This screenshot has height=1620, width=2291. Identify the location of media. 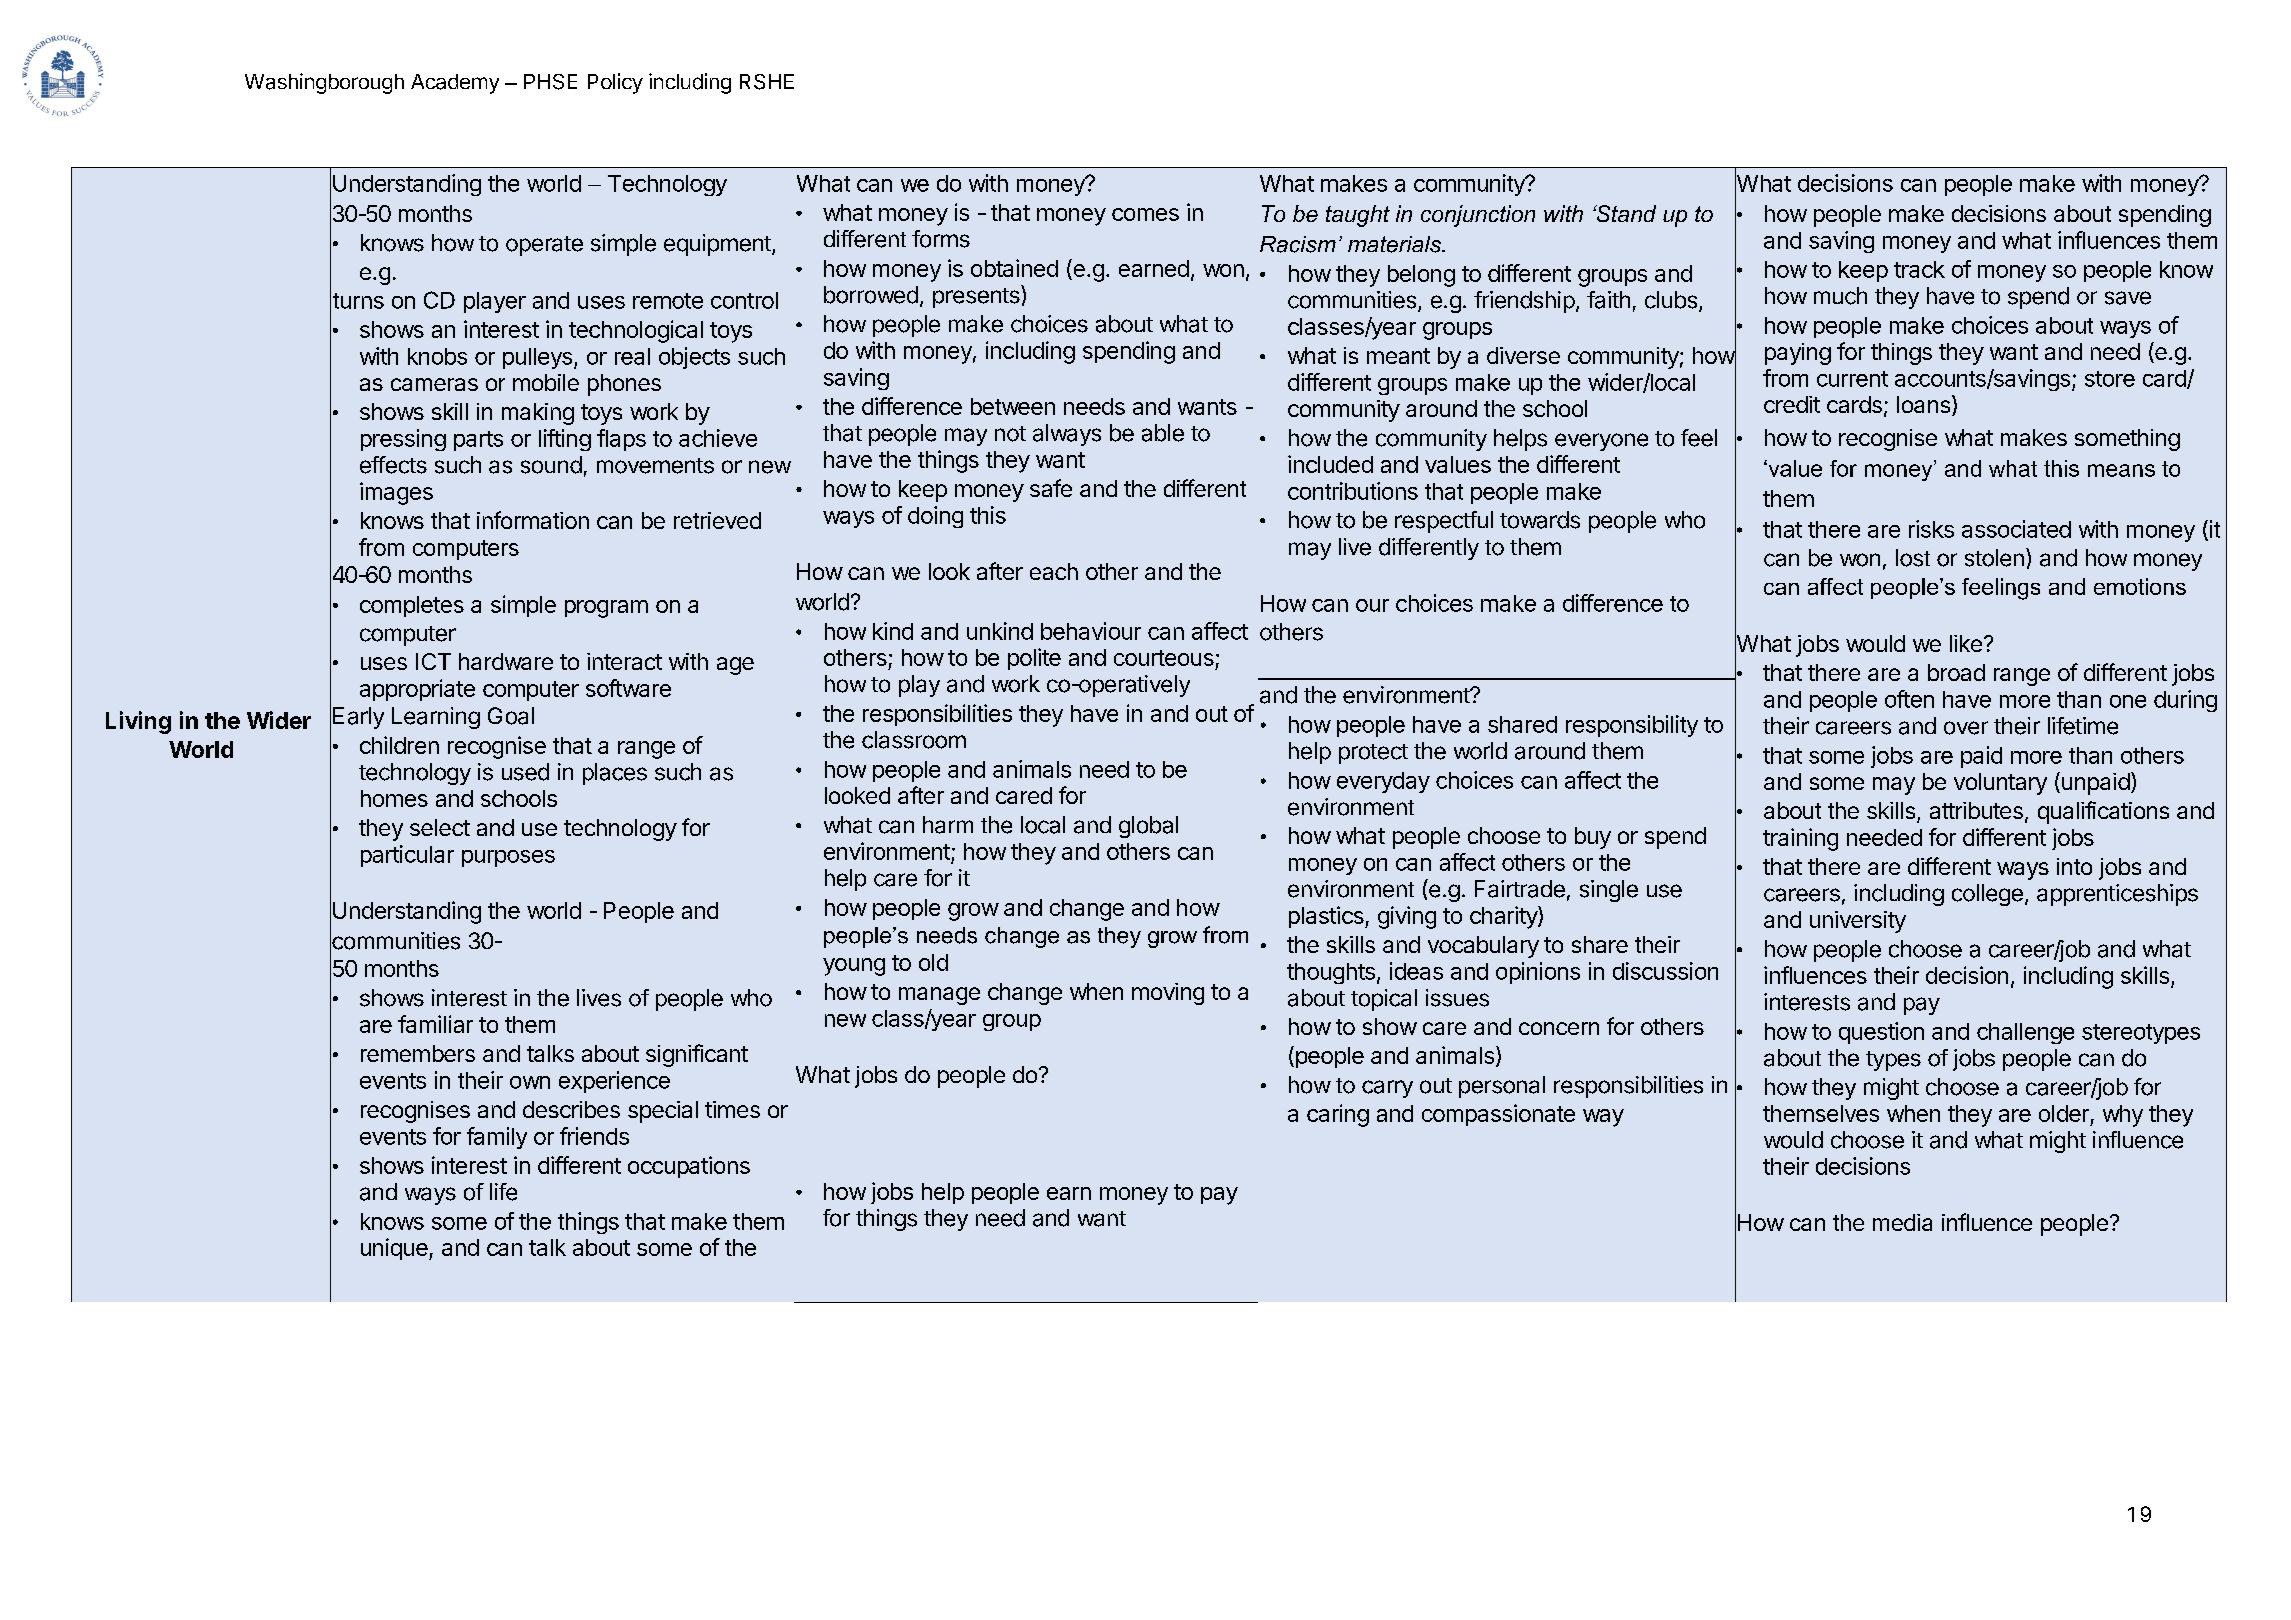
(1902, 1222).
